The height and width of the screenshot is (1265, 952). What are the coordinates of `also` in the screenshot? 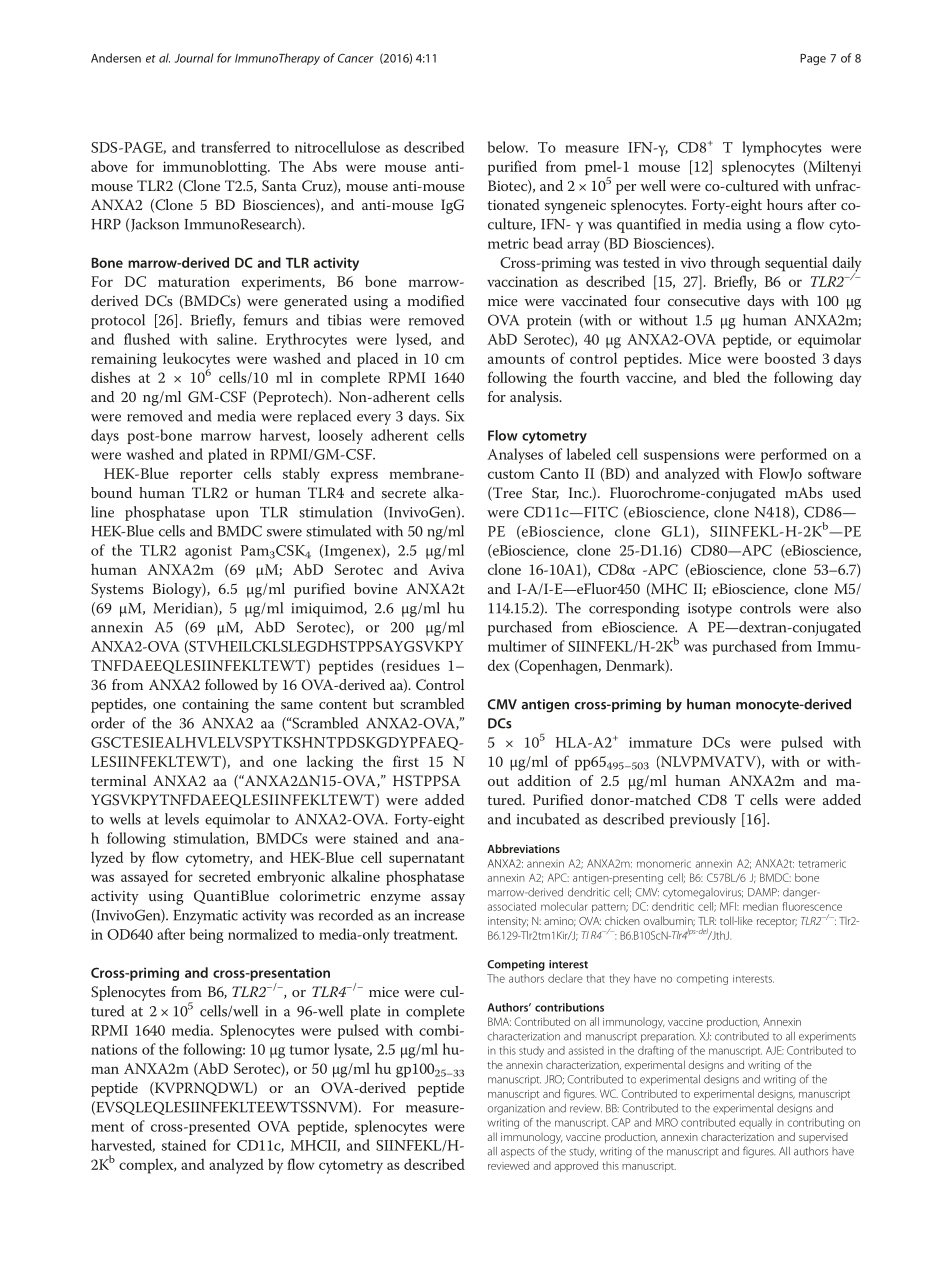 It's located at (849, 608).
